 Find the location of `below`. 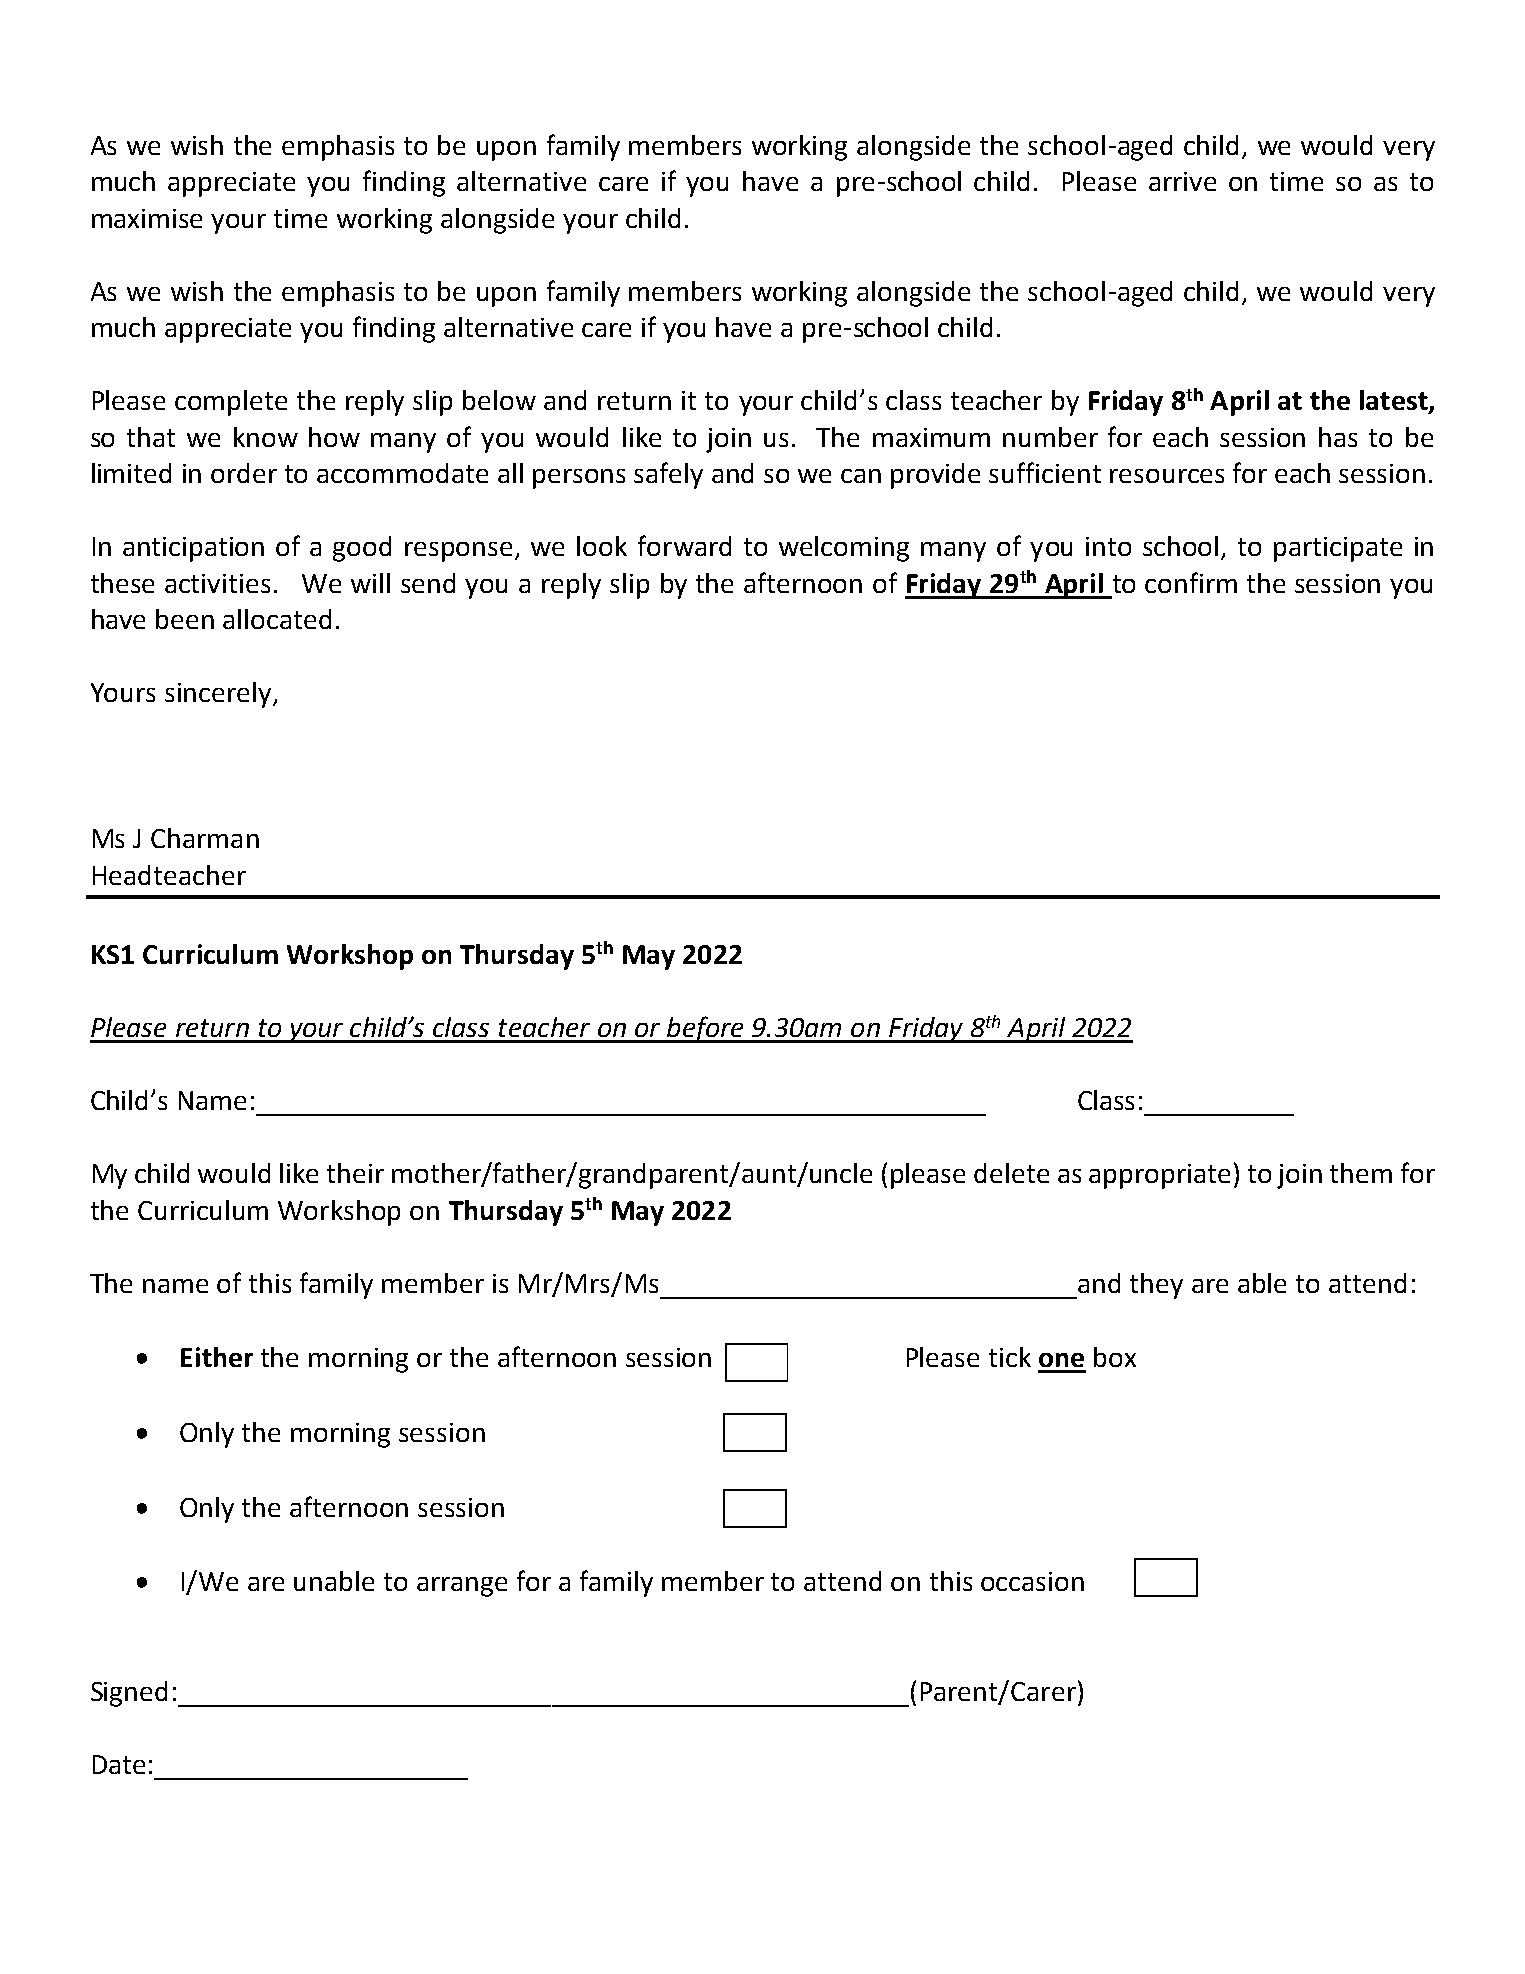

below is located at coordinates (499, 400).
